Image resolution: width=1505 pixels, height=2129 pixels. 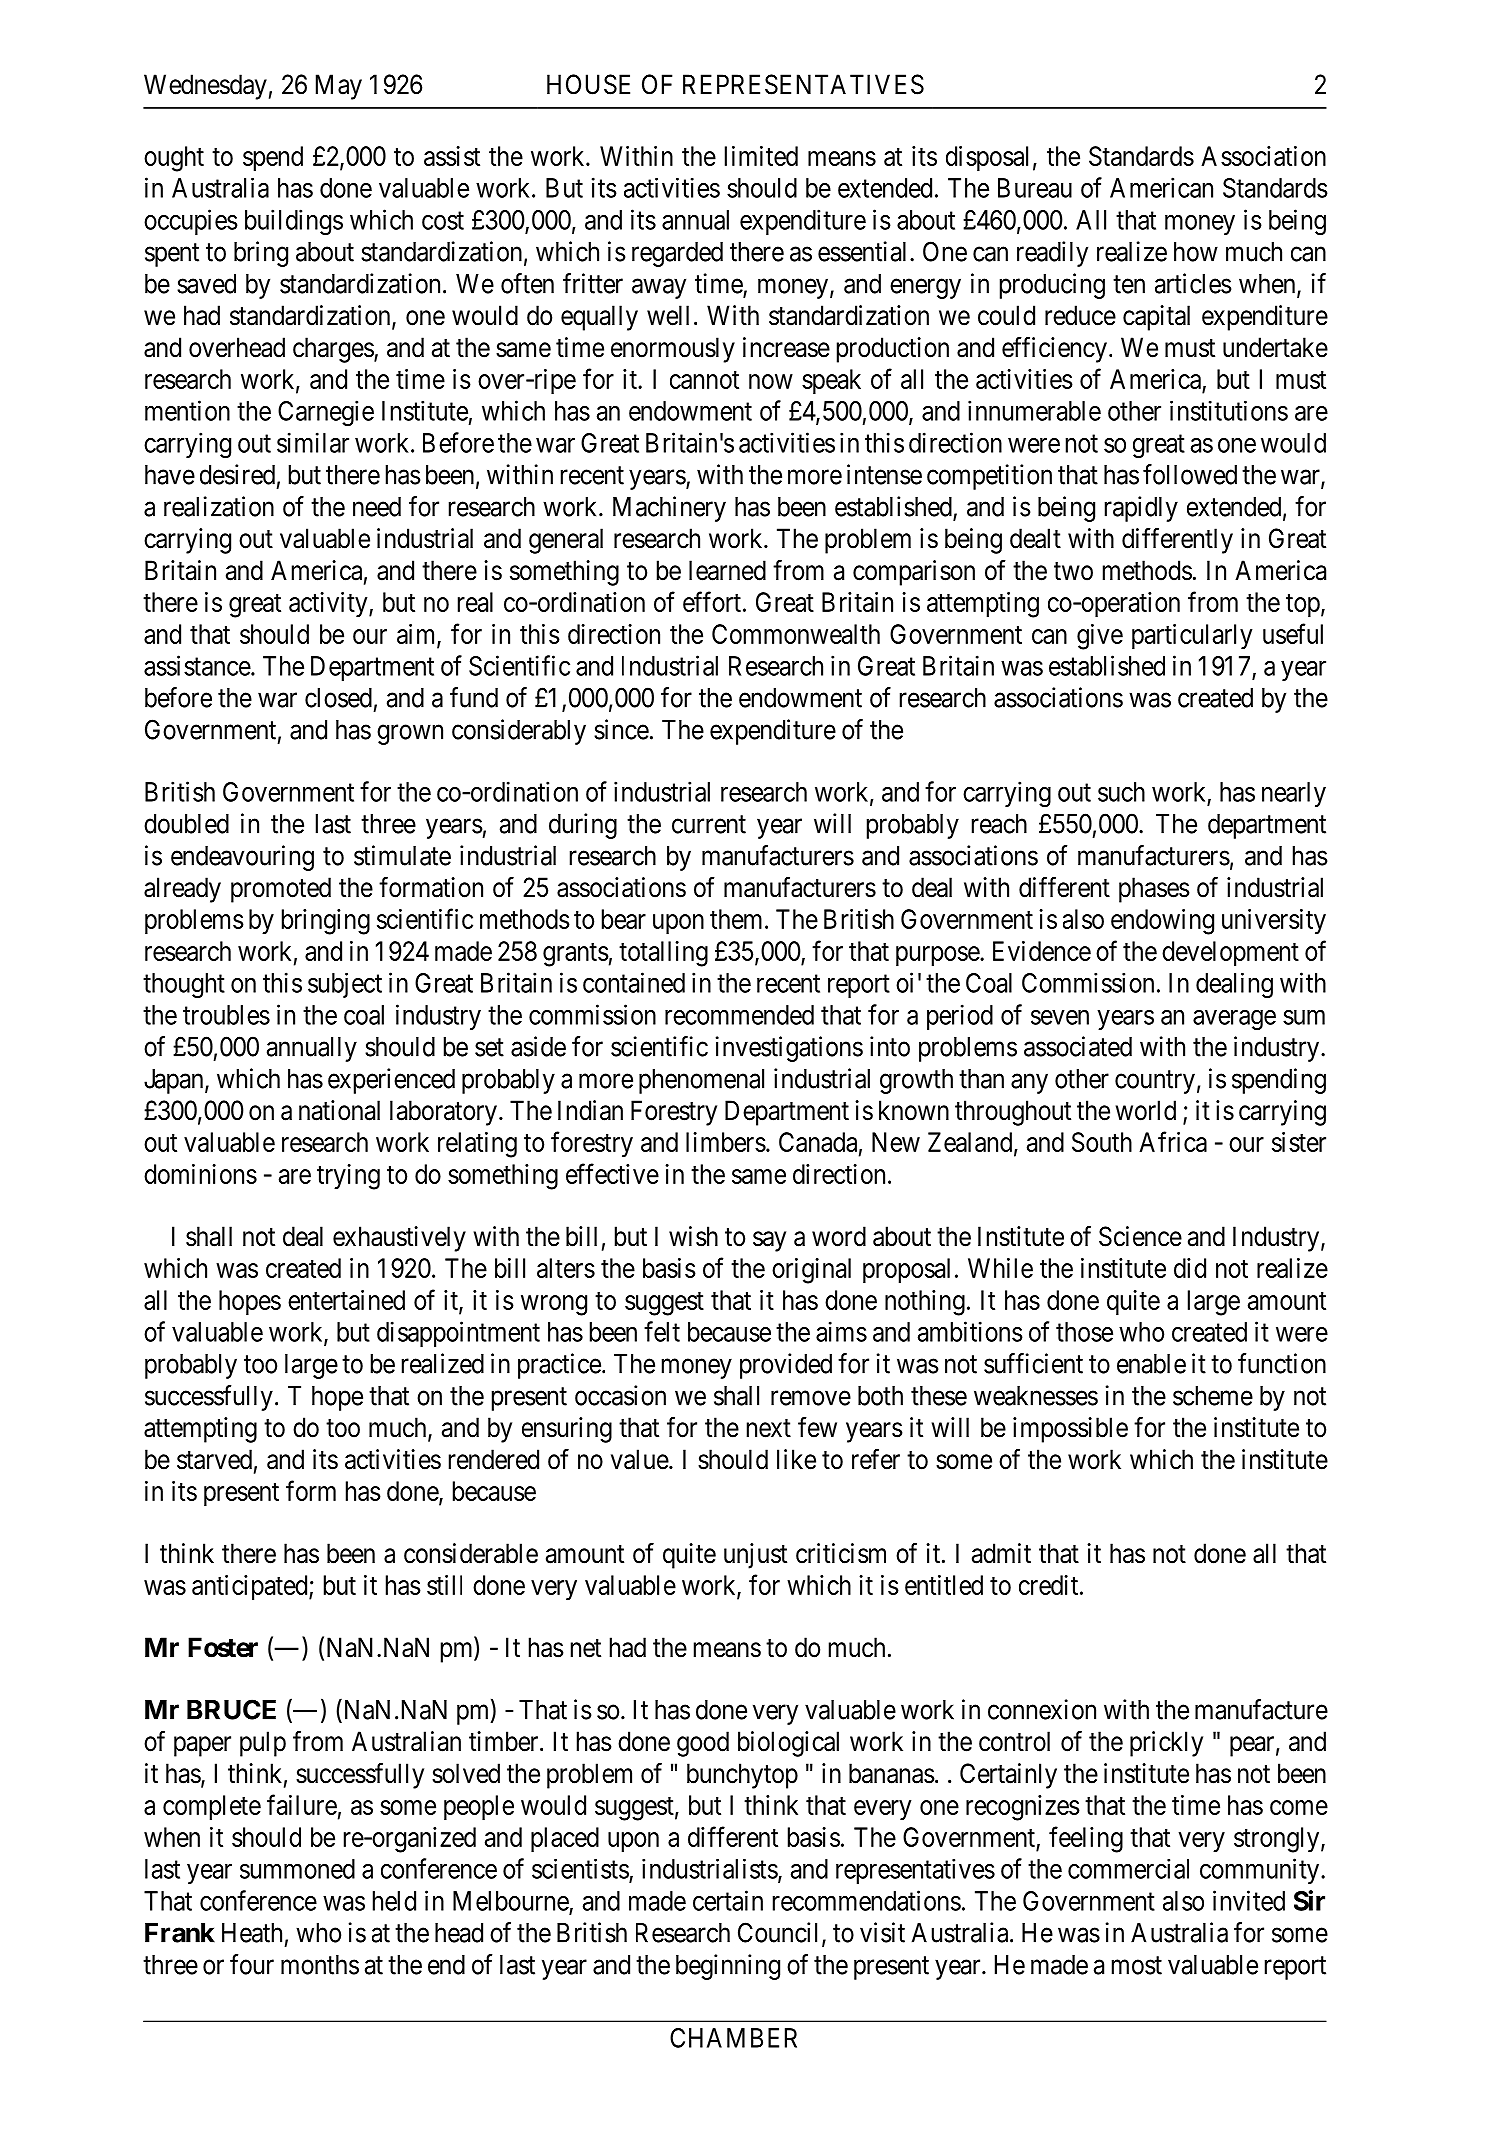 I want to click on enable, so click(x=1151, y=1364).
